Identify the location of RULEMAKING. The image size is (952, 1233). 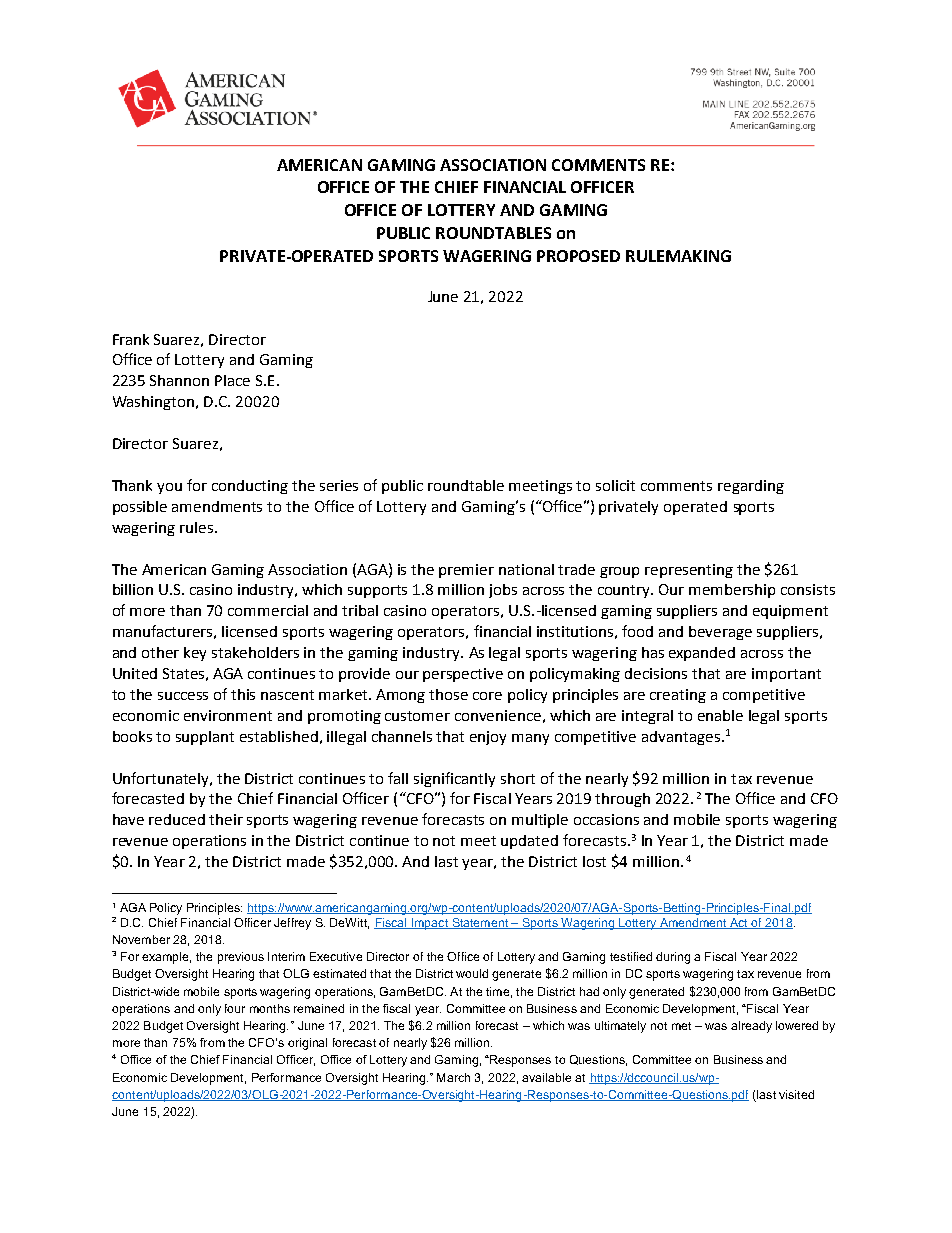
(678, 256).
